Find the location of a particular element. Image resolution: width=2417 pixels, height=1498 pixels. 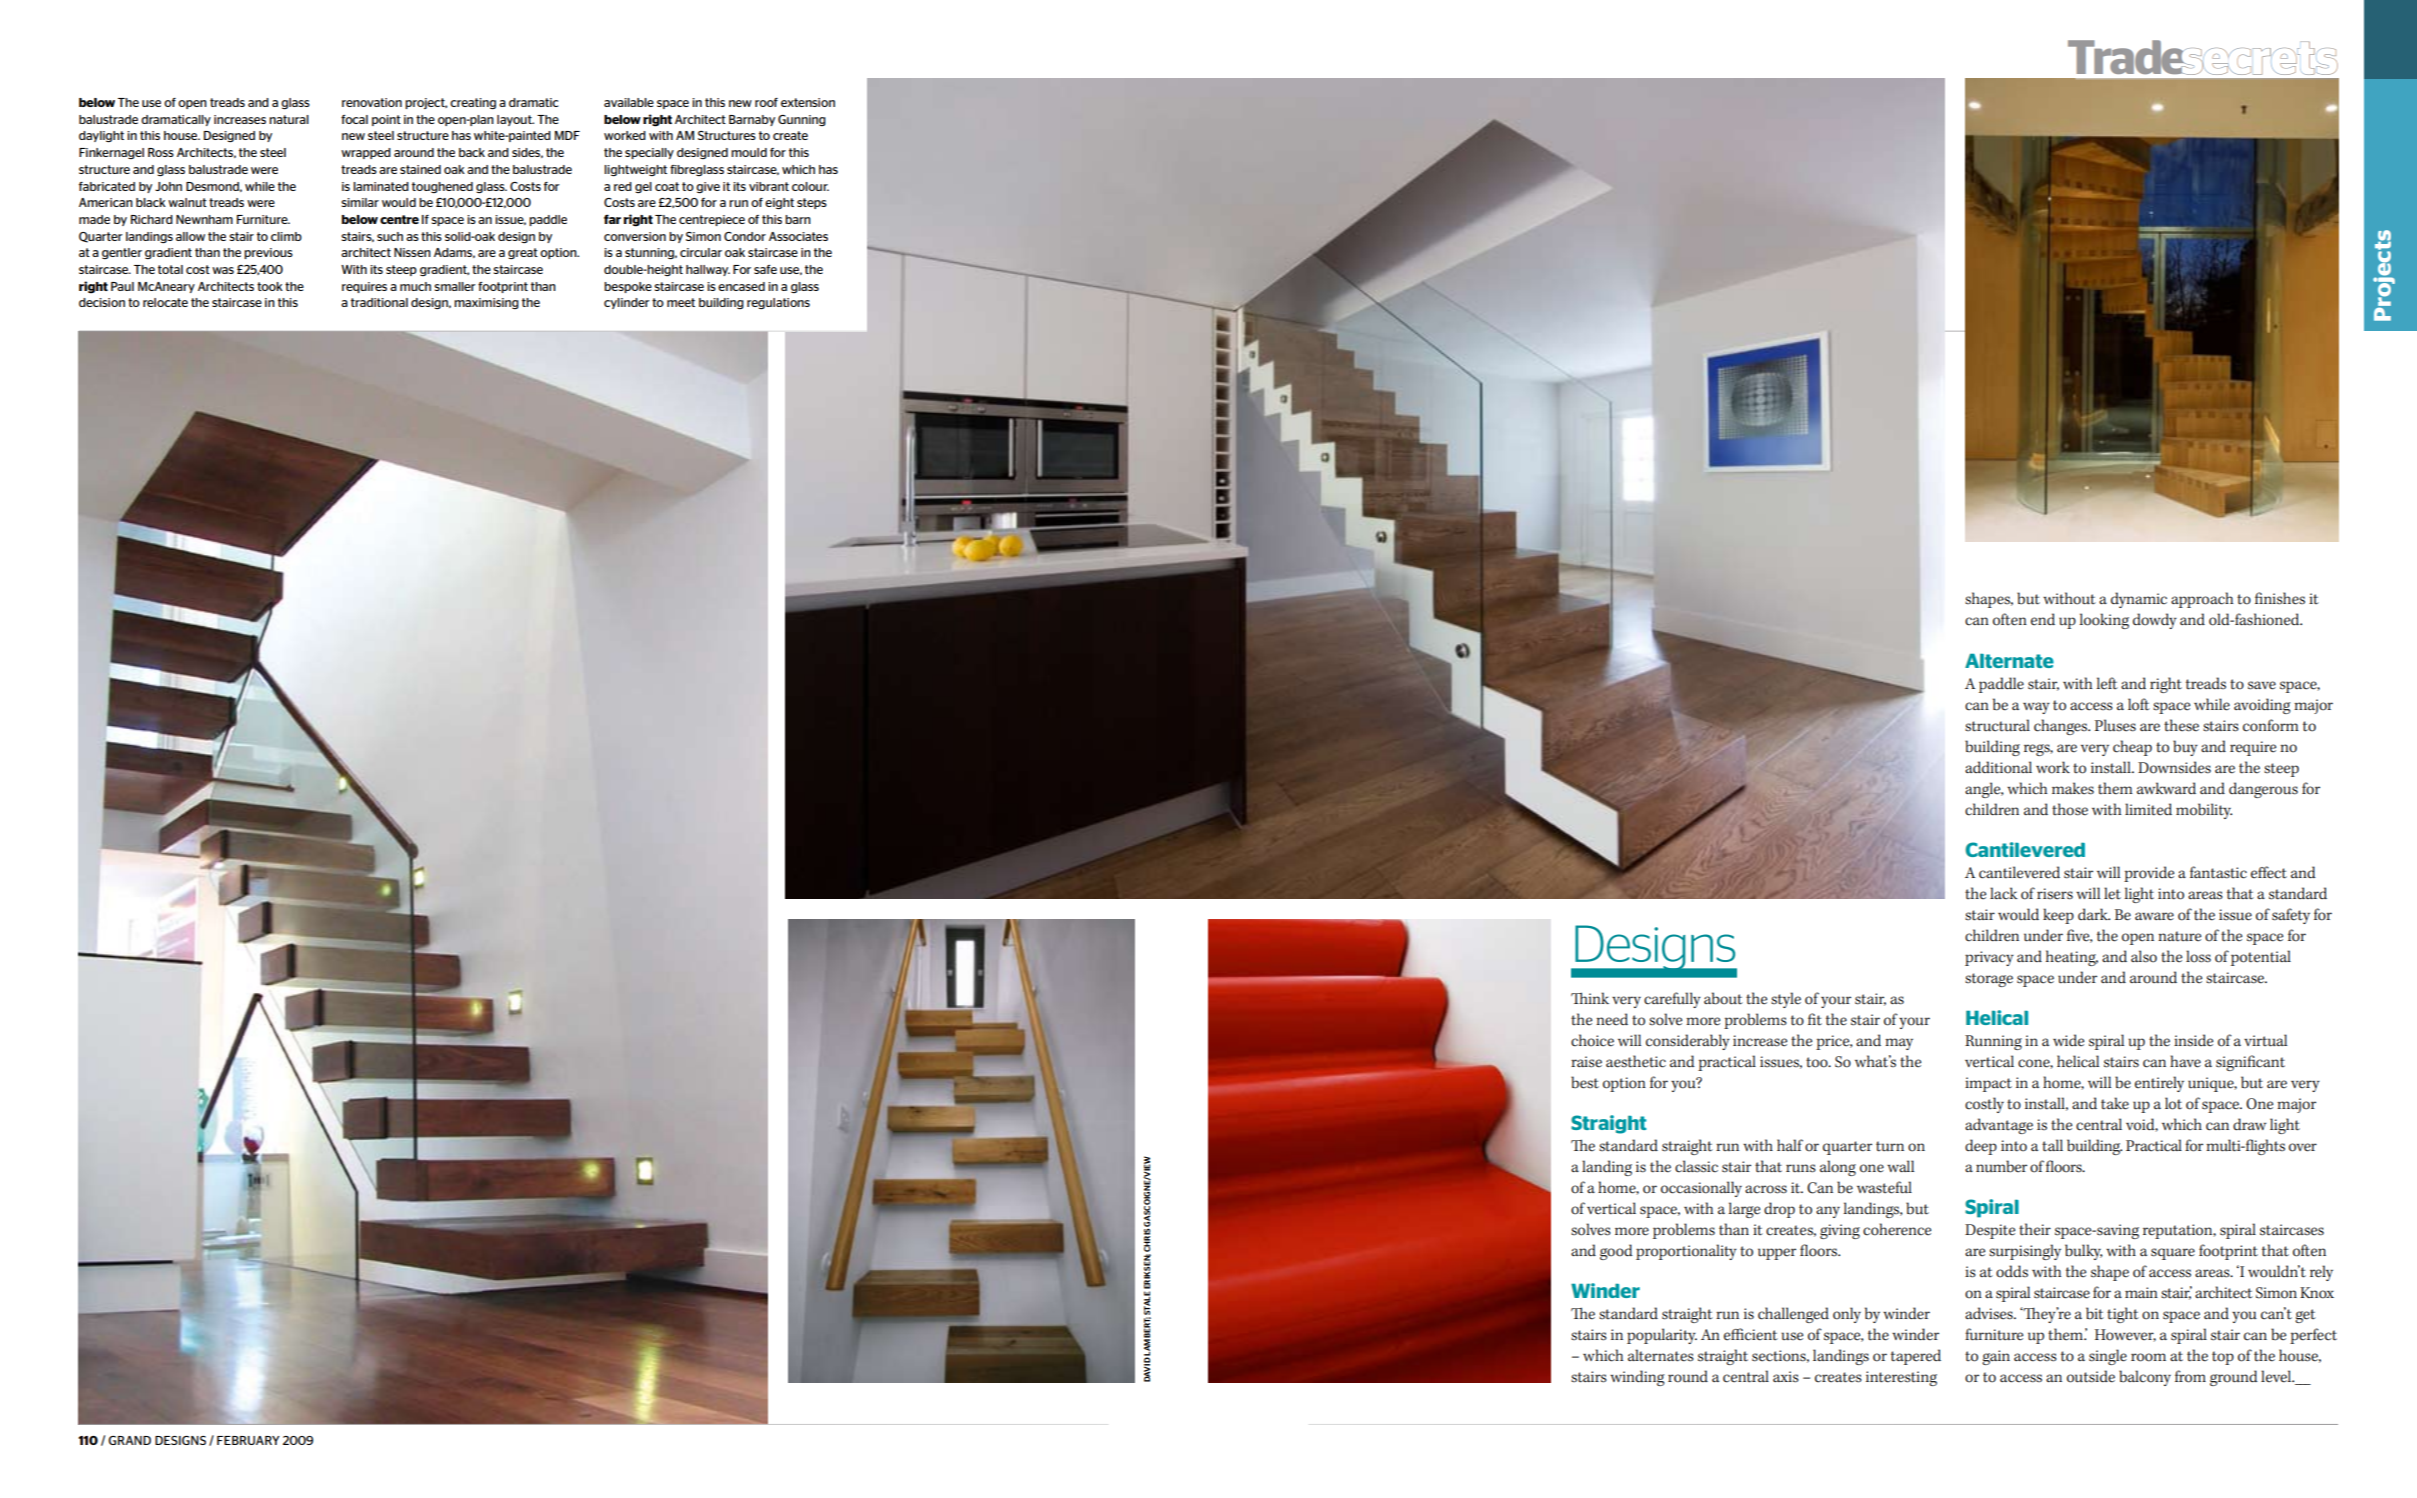

traditional is located at coordinates (379, 302).
